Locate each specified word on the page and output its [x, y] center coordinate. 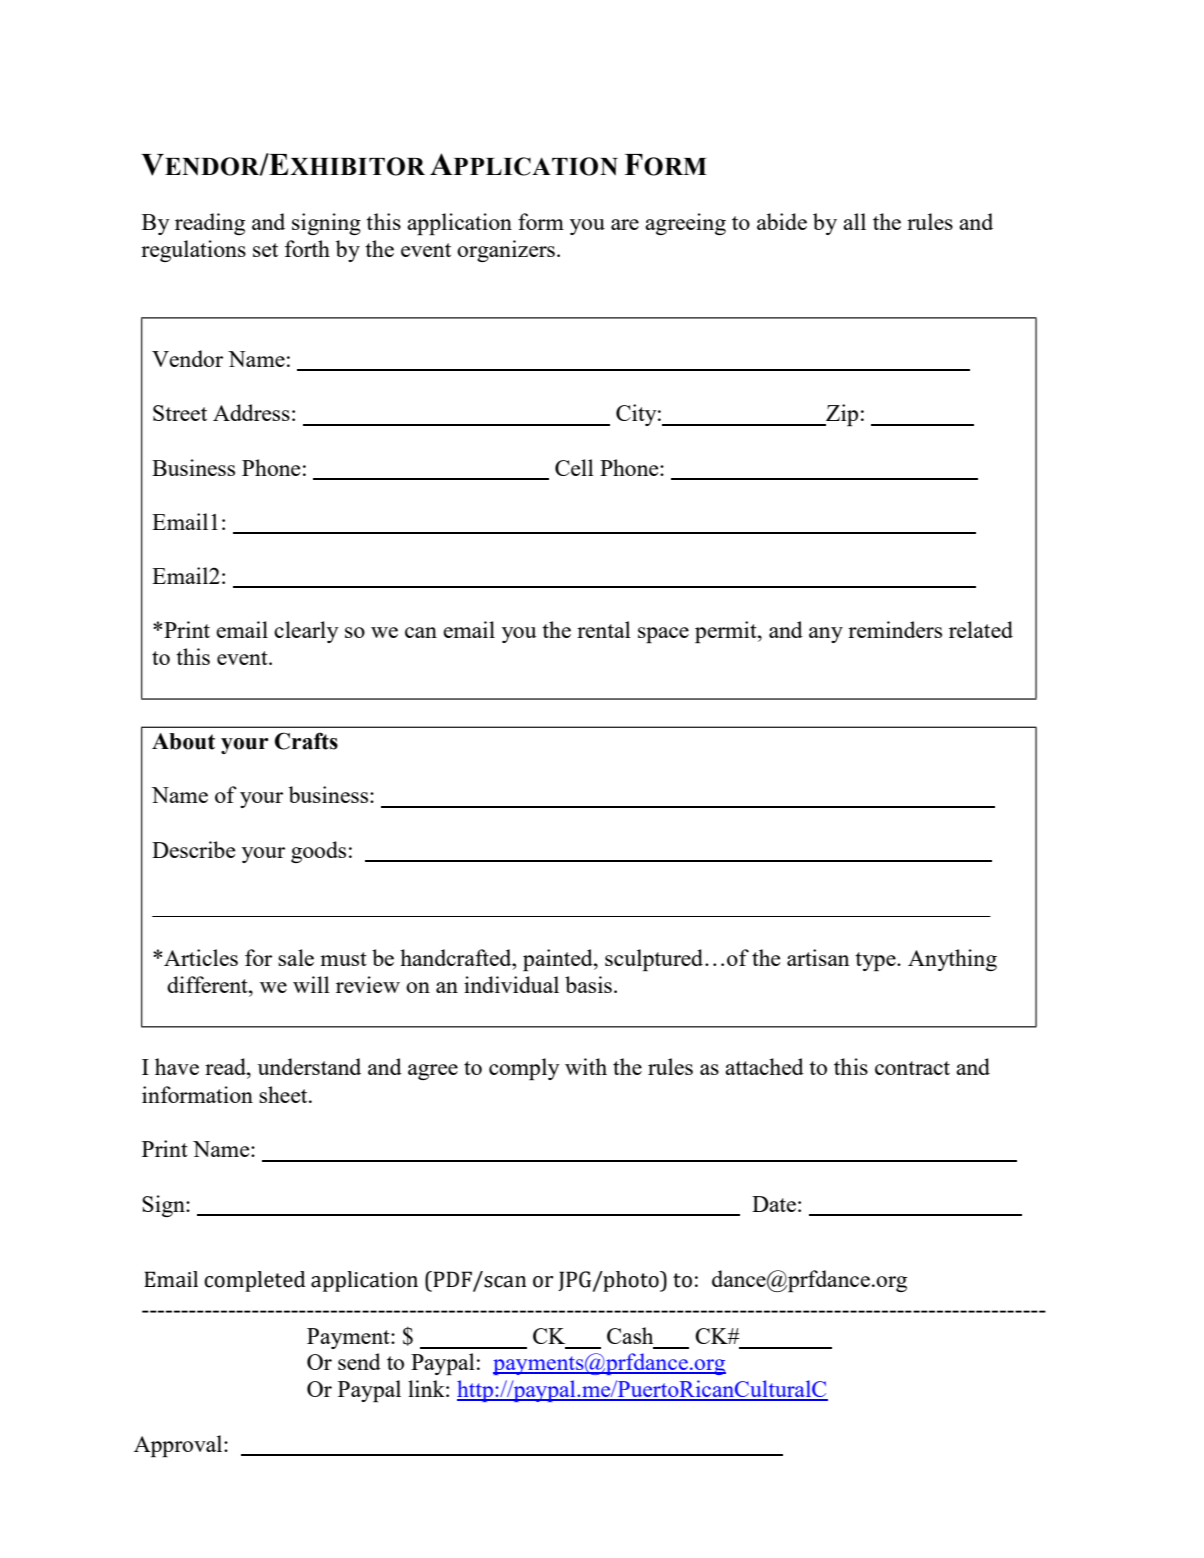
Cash [630, 1335]
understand [309, 1066]
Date [774, 1204]
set [265, 250]
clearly [306, 632]
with [586, 1066]
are [625, 224]
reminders [895, 629]
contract [912, 1068]
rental [604, 629]
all [854, 221]
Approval [179, 1446]
